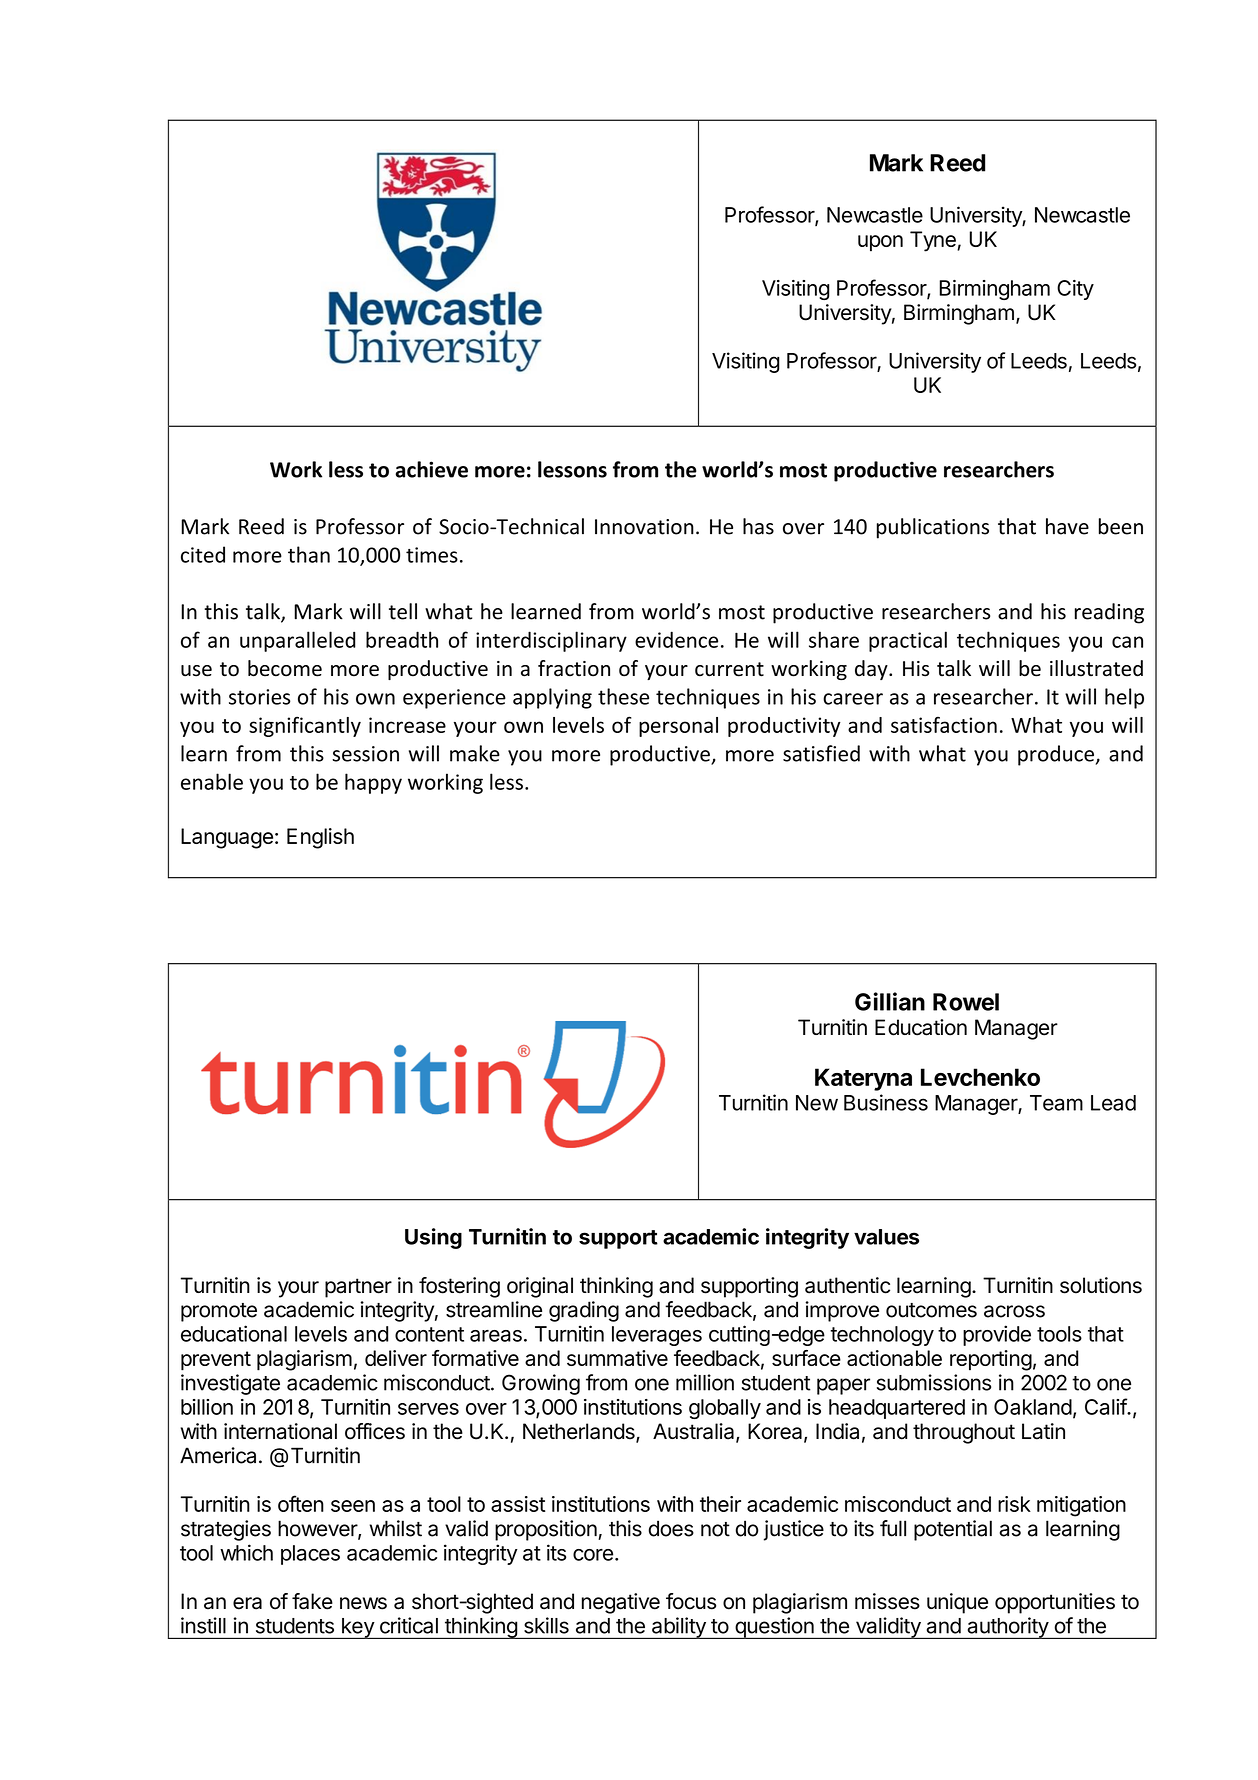 This screenshot has height=1780, width=1258. Describe the element at coordinates (890, 1001) in the screenshot. I see `Gillian` at that location.
